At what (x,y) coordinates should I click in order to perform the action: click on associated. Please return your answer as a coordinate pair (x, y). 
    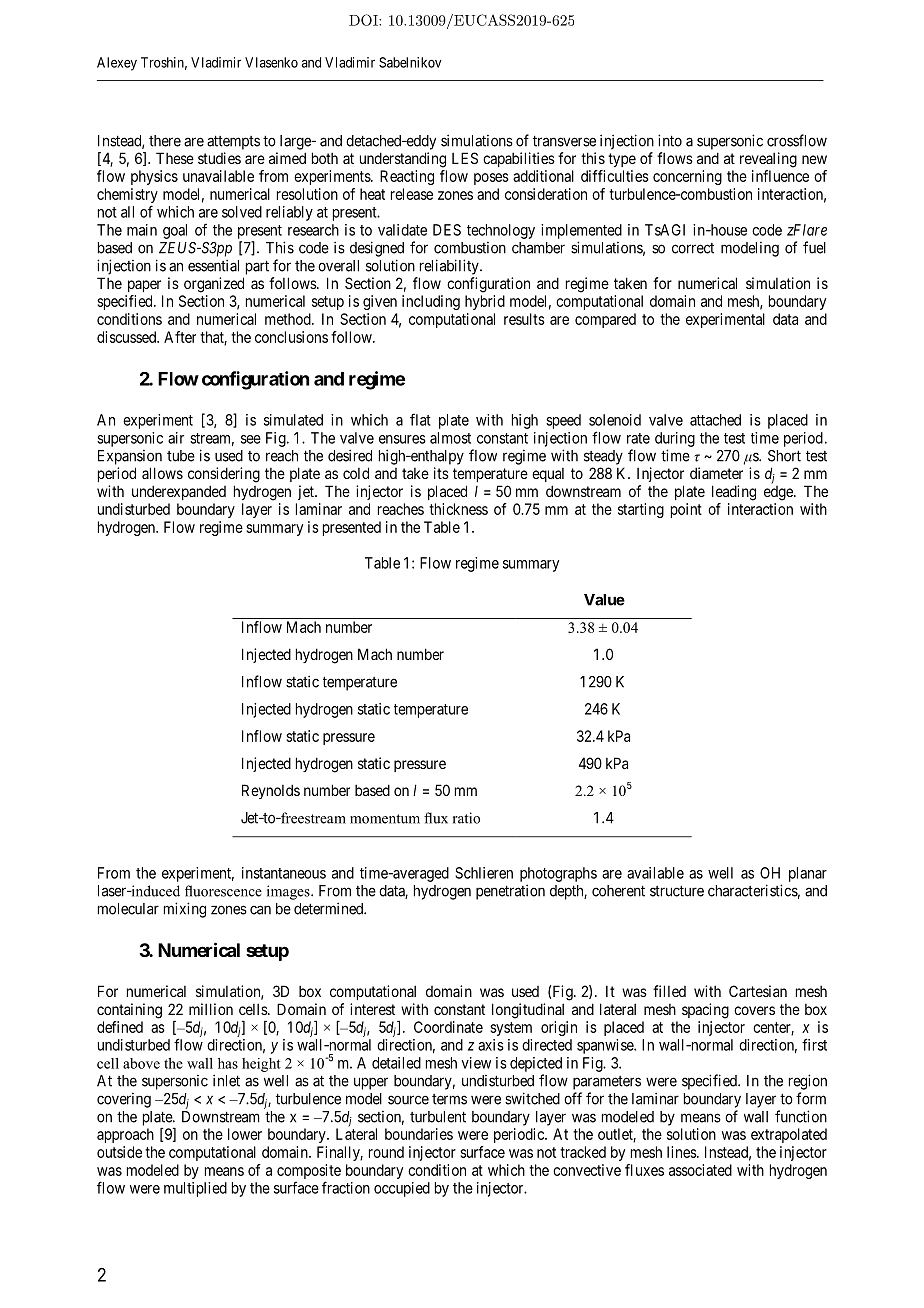
    Looking at the image, I should click on (700, 1170).
